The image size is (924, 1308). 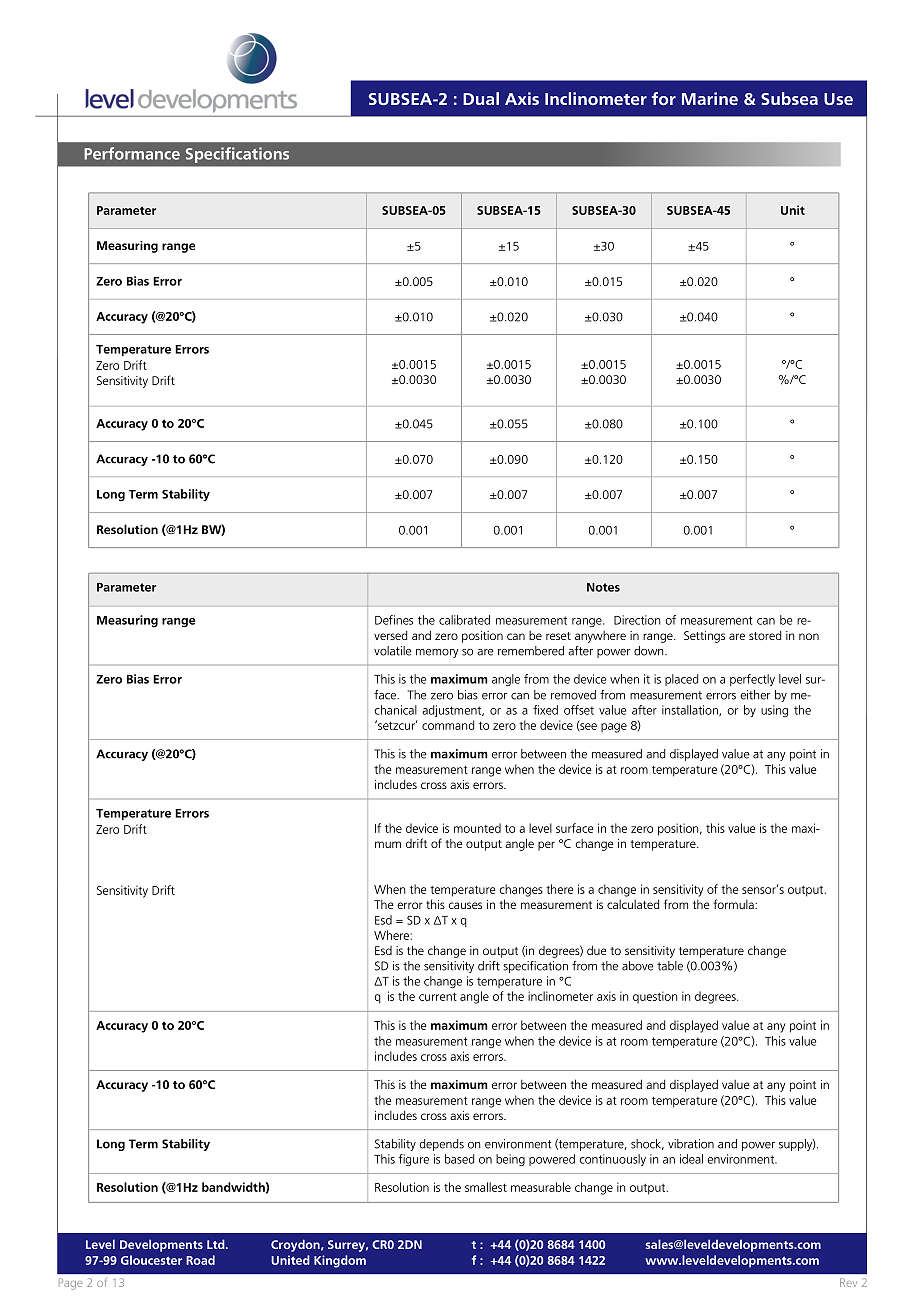 I want to click on either, so click(x=755, y=695).
